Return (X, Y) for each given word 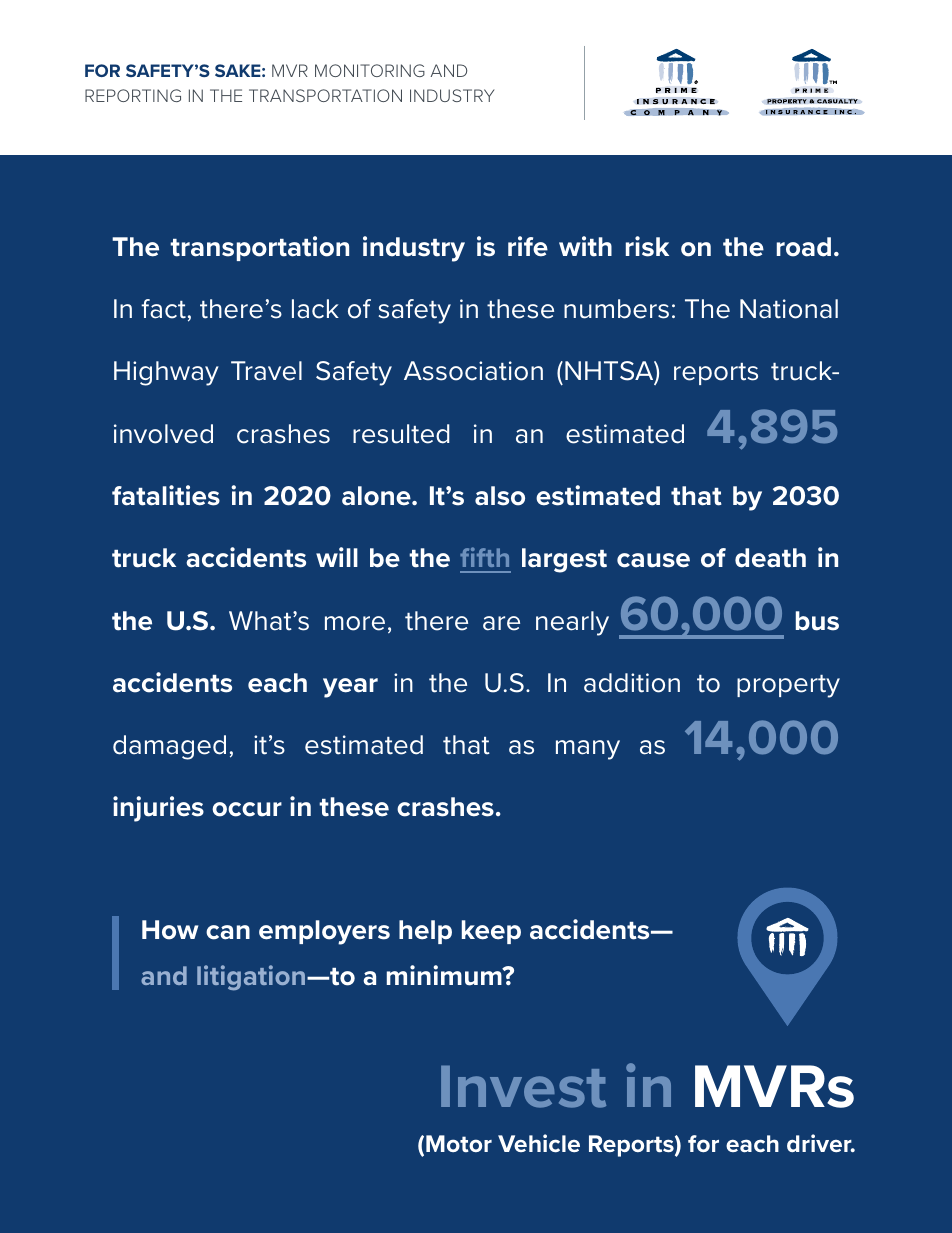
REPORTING (133, 95)
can (228, 932)
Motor (459, 1143)
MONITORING (370, 70)
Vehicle (539, 1143)
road (804, 247)
